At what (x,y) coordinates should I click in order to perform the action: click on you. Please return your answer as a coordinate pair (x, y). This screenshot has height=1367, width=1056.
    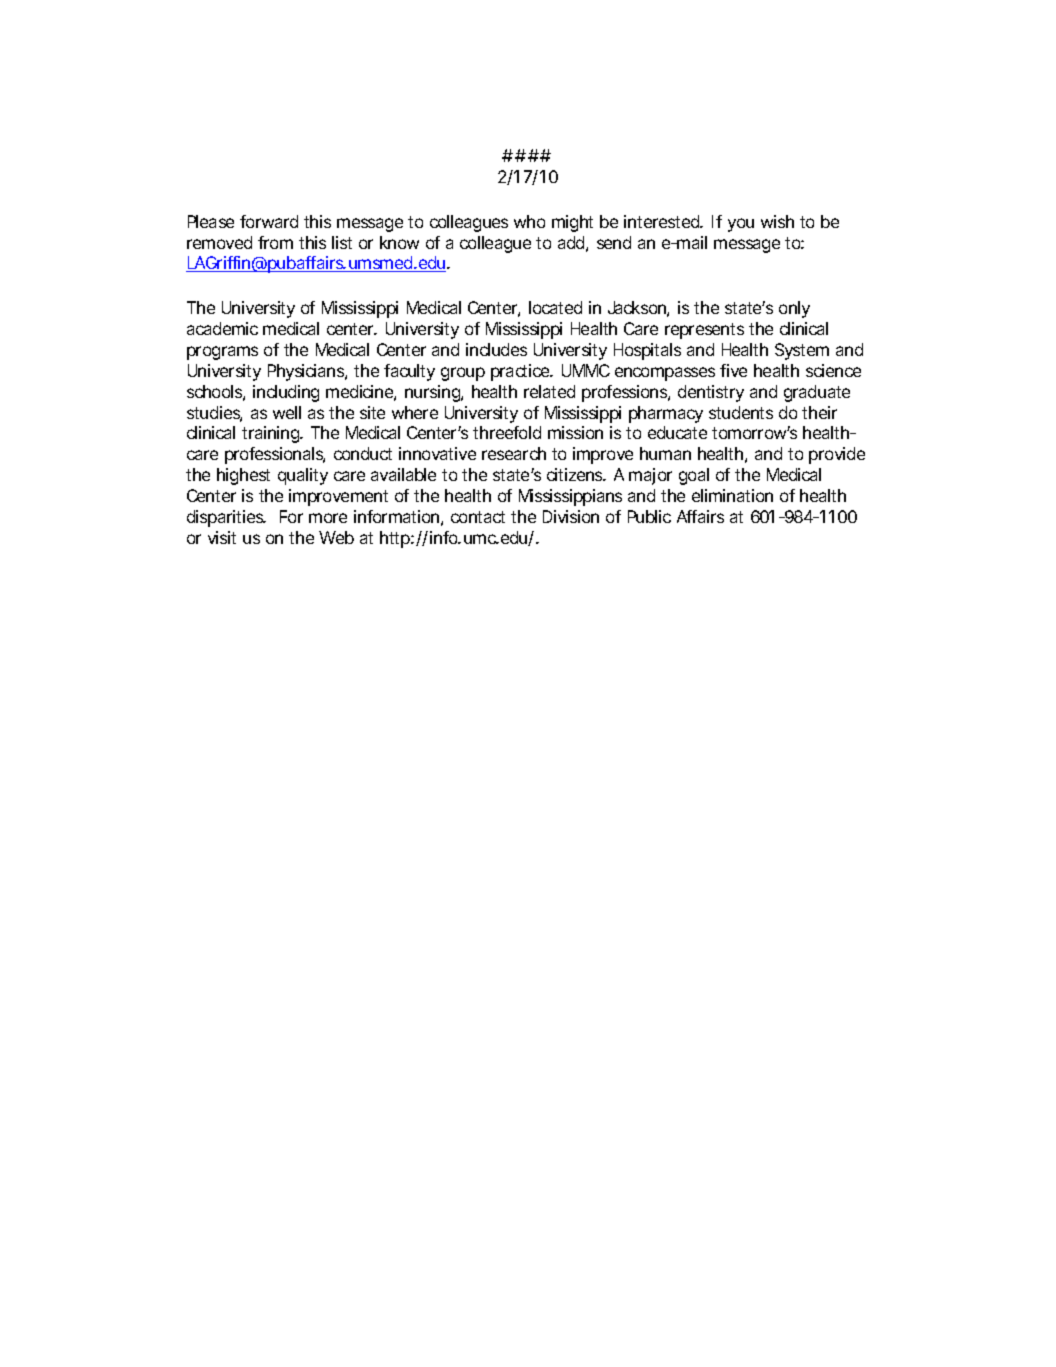
    Looking at the image, I should click on (741, 225).
